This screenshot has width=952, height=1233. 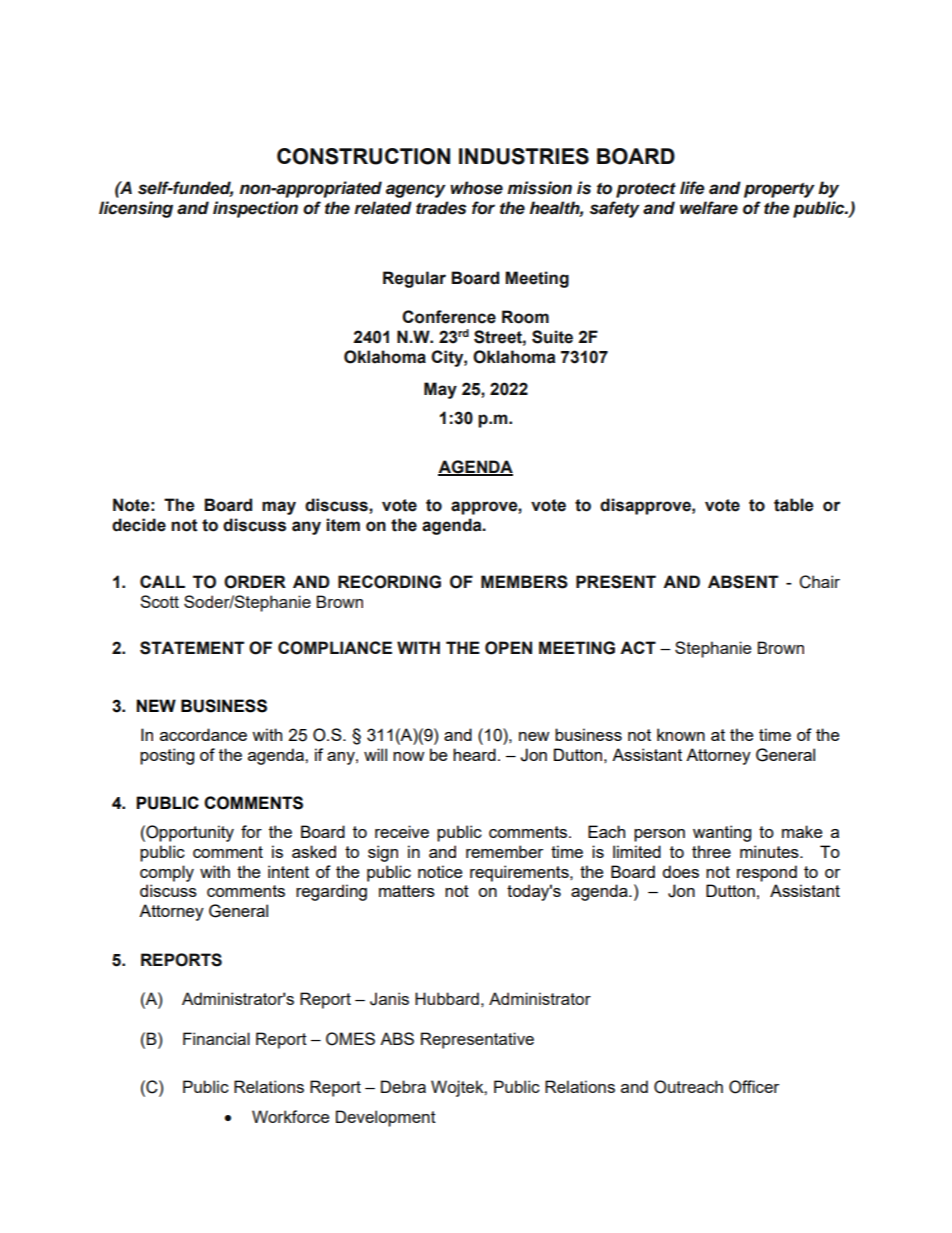 What do you see at coordinates (743, 582) in the screenshot?
I see `ABSENT` at bounding box center [743, 582].
